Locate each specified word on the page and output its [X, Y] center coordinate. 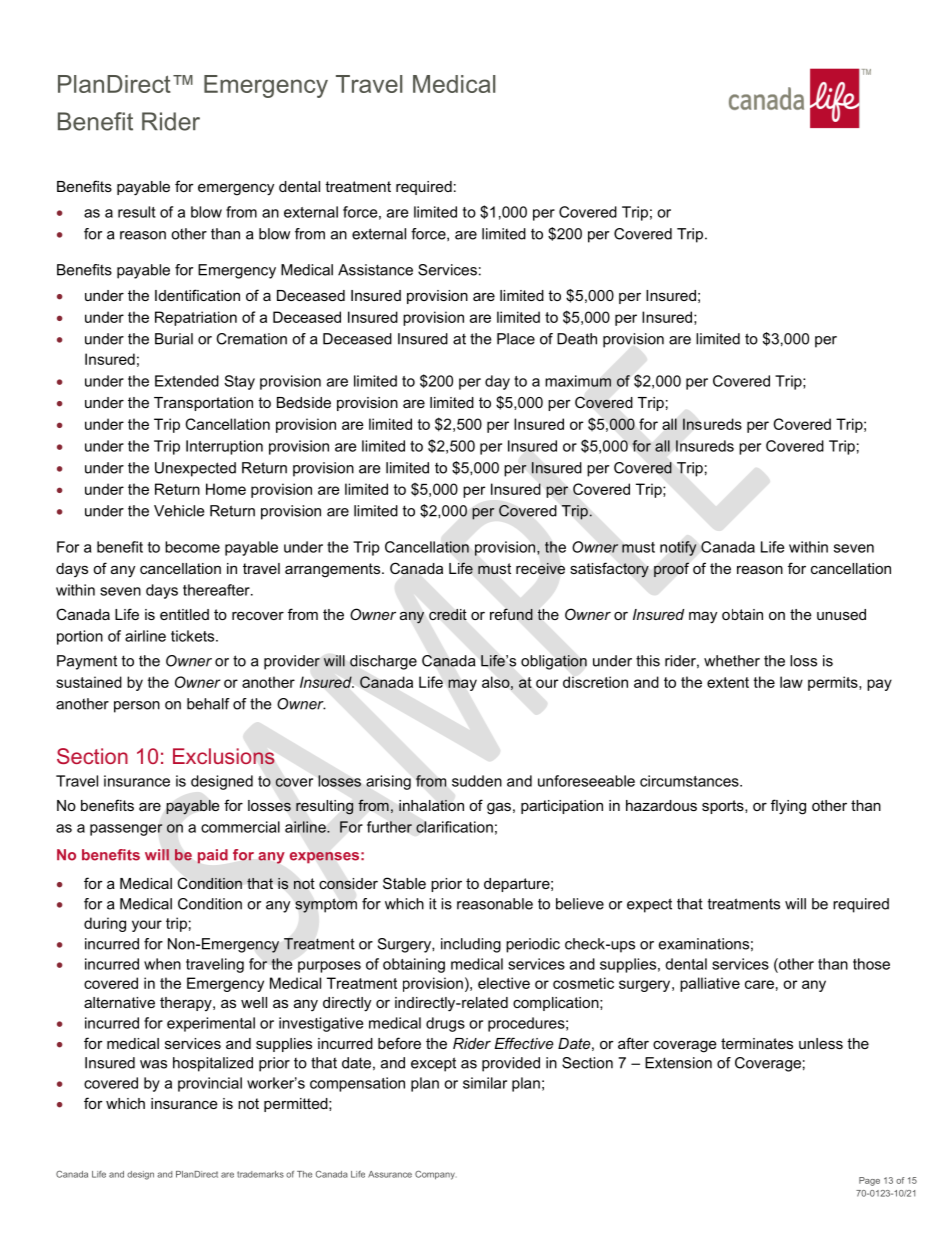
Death [577, 339]
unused [841, 614]
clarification [454, 827]
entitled [184, 614]
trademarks [260, 1174]
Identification [197, 295]
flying [788, 807]
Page [869, 1181]
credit [448, 614]
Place [516, 339]
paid [213, 856]
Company [435, 1175]
